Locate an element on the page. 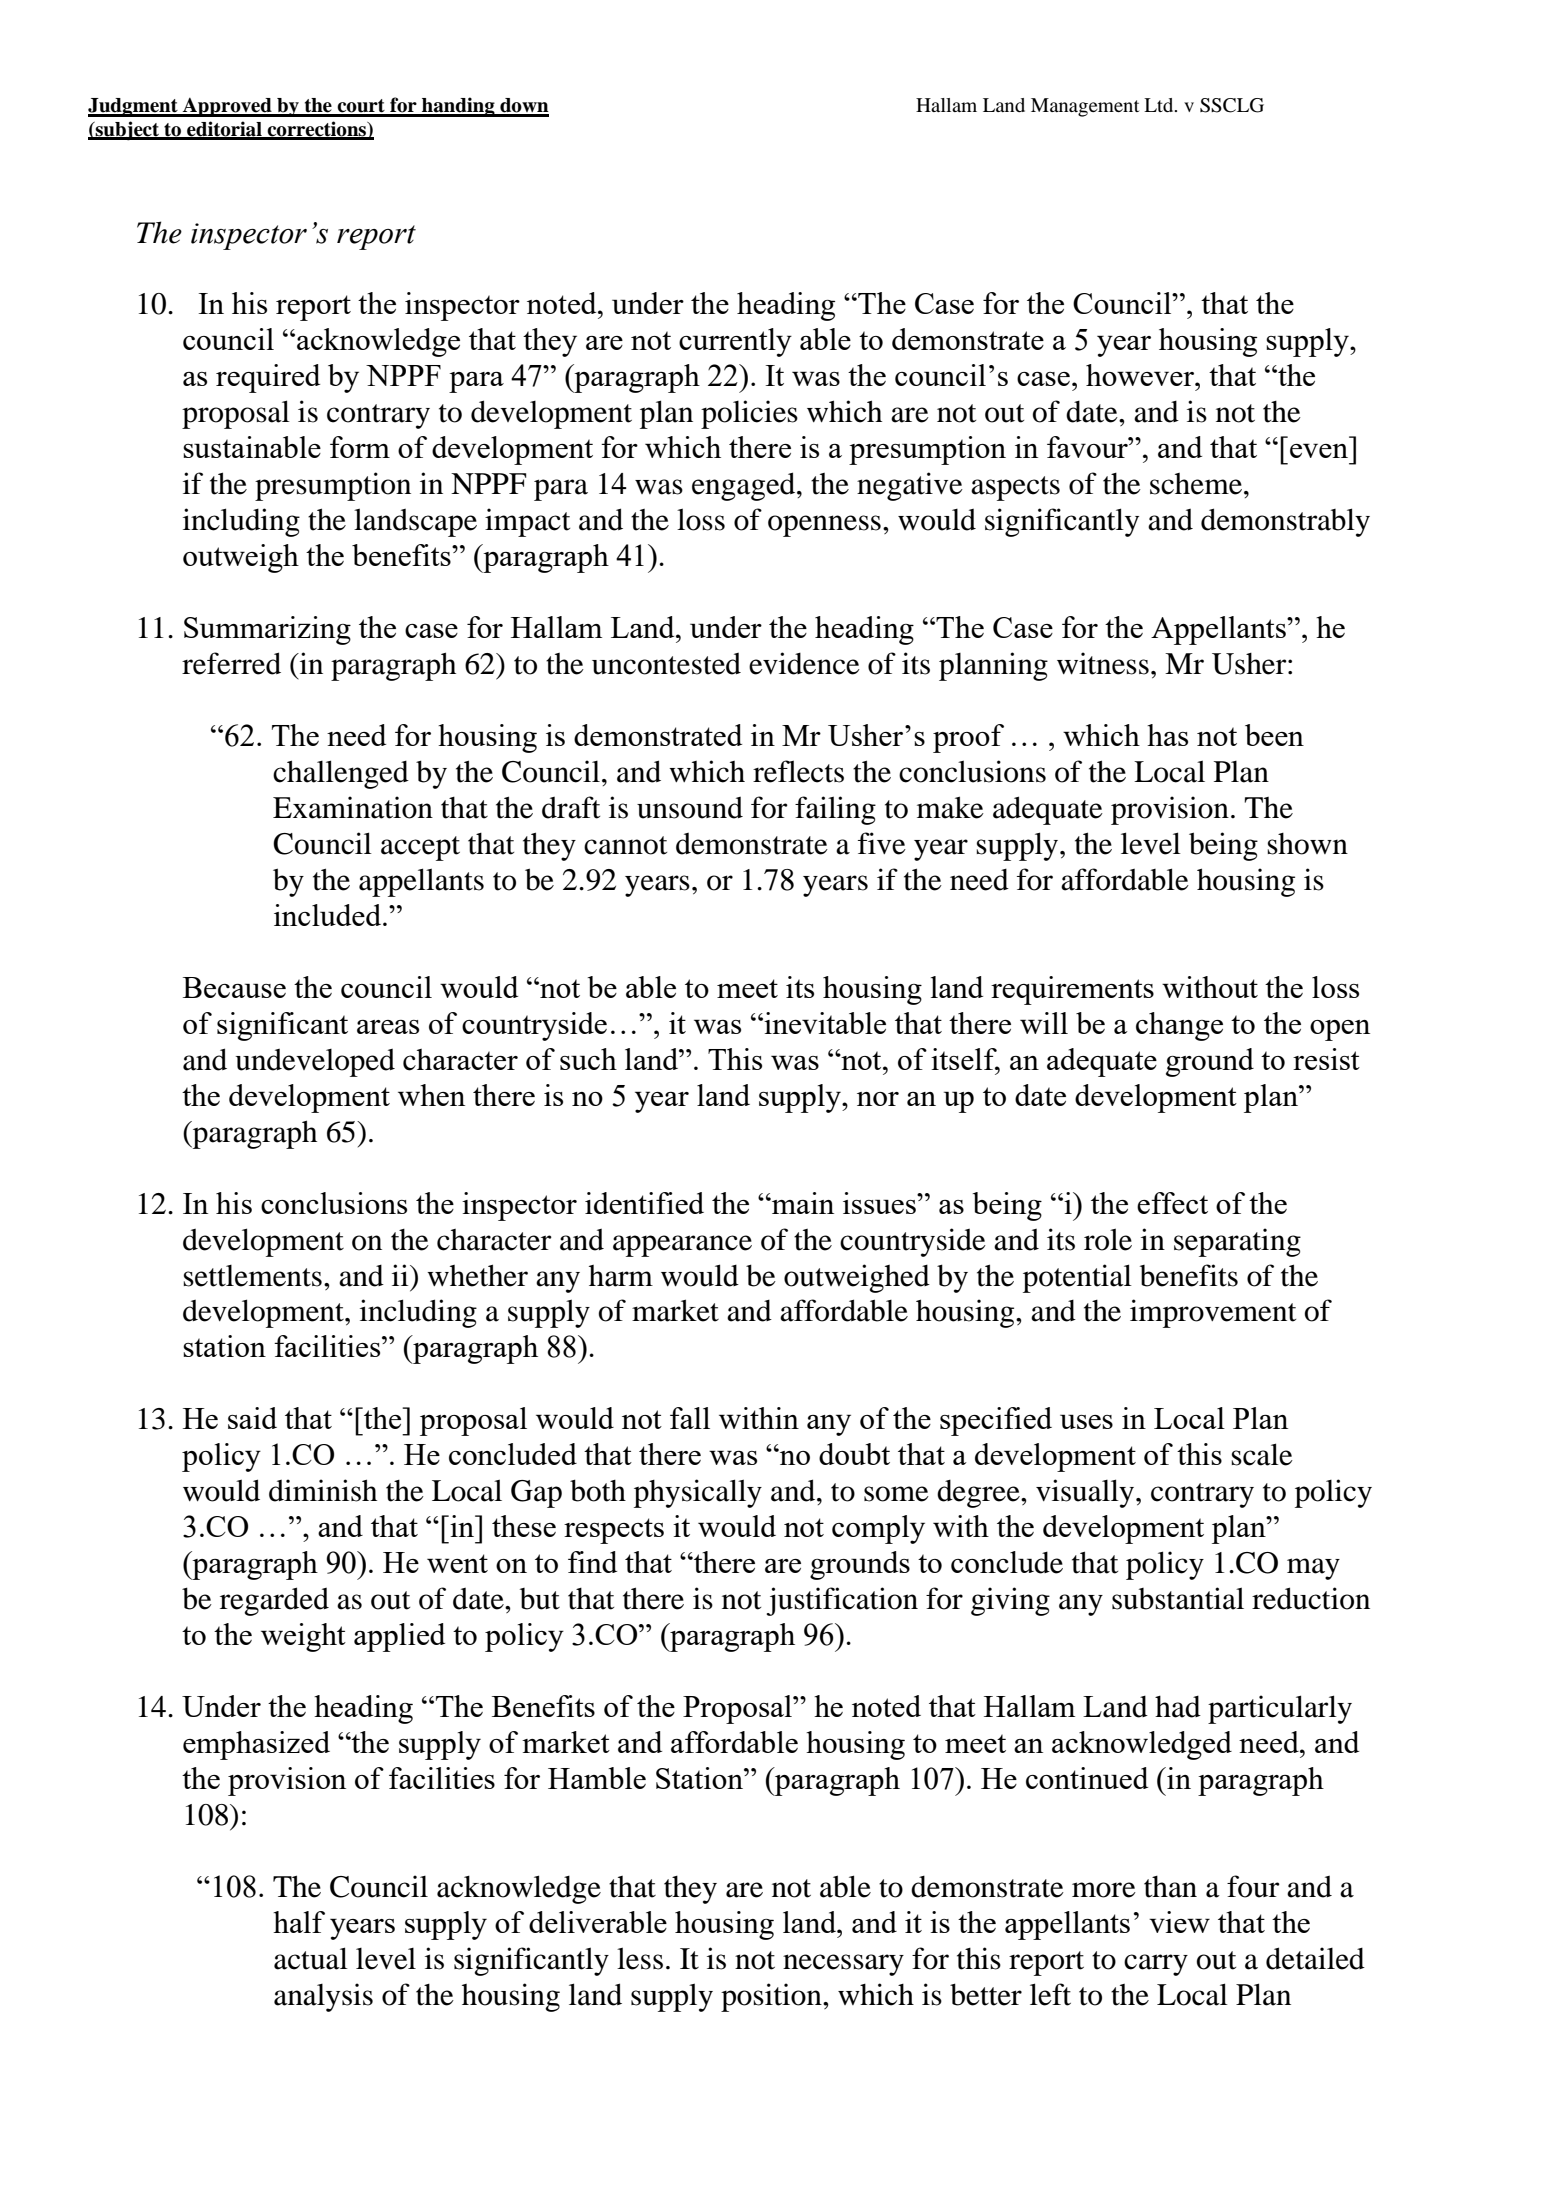 The height and width of the page is (2194, 1551). such is located at coordinates (588, 1059).
